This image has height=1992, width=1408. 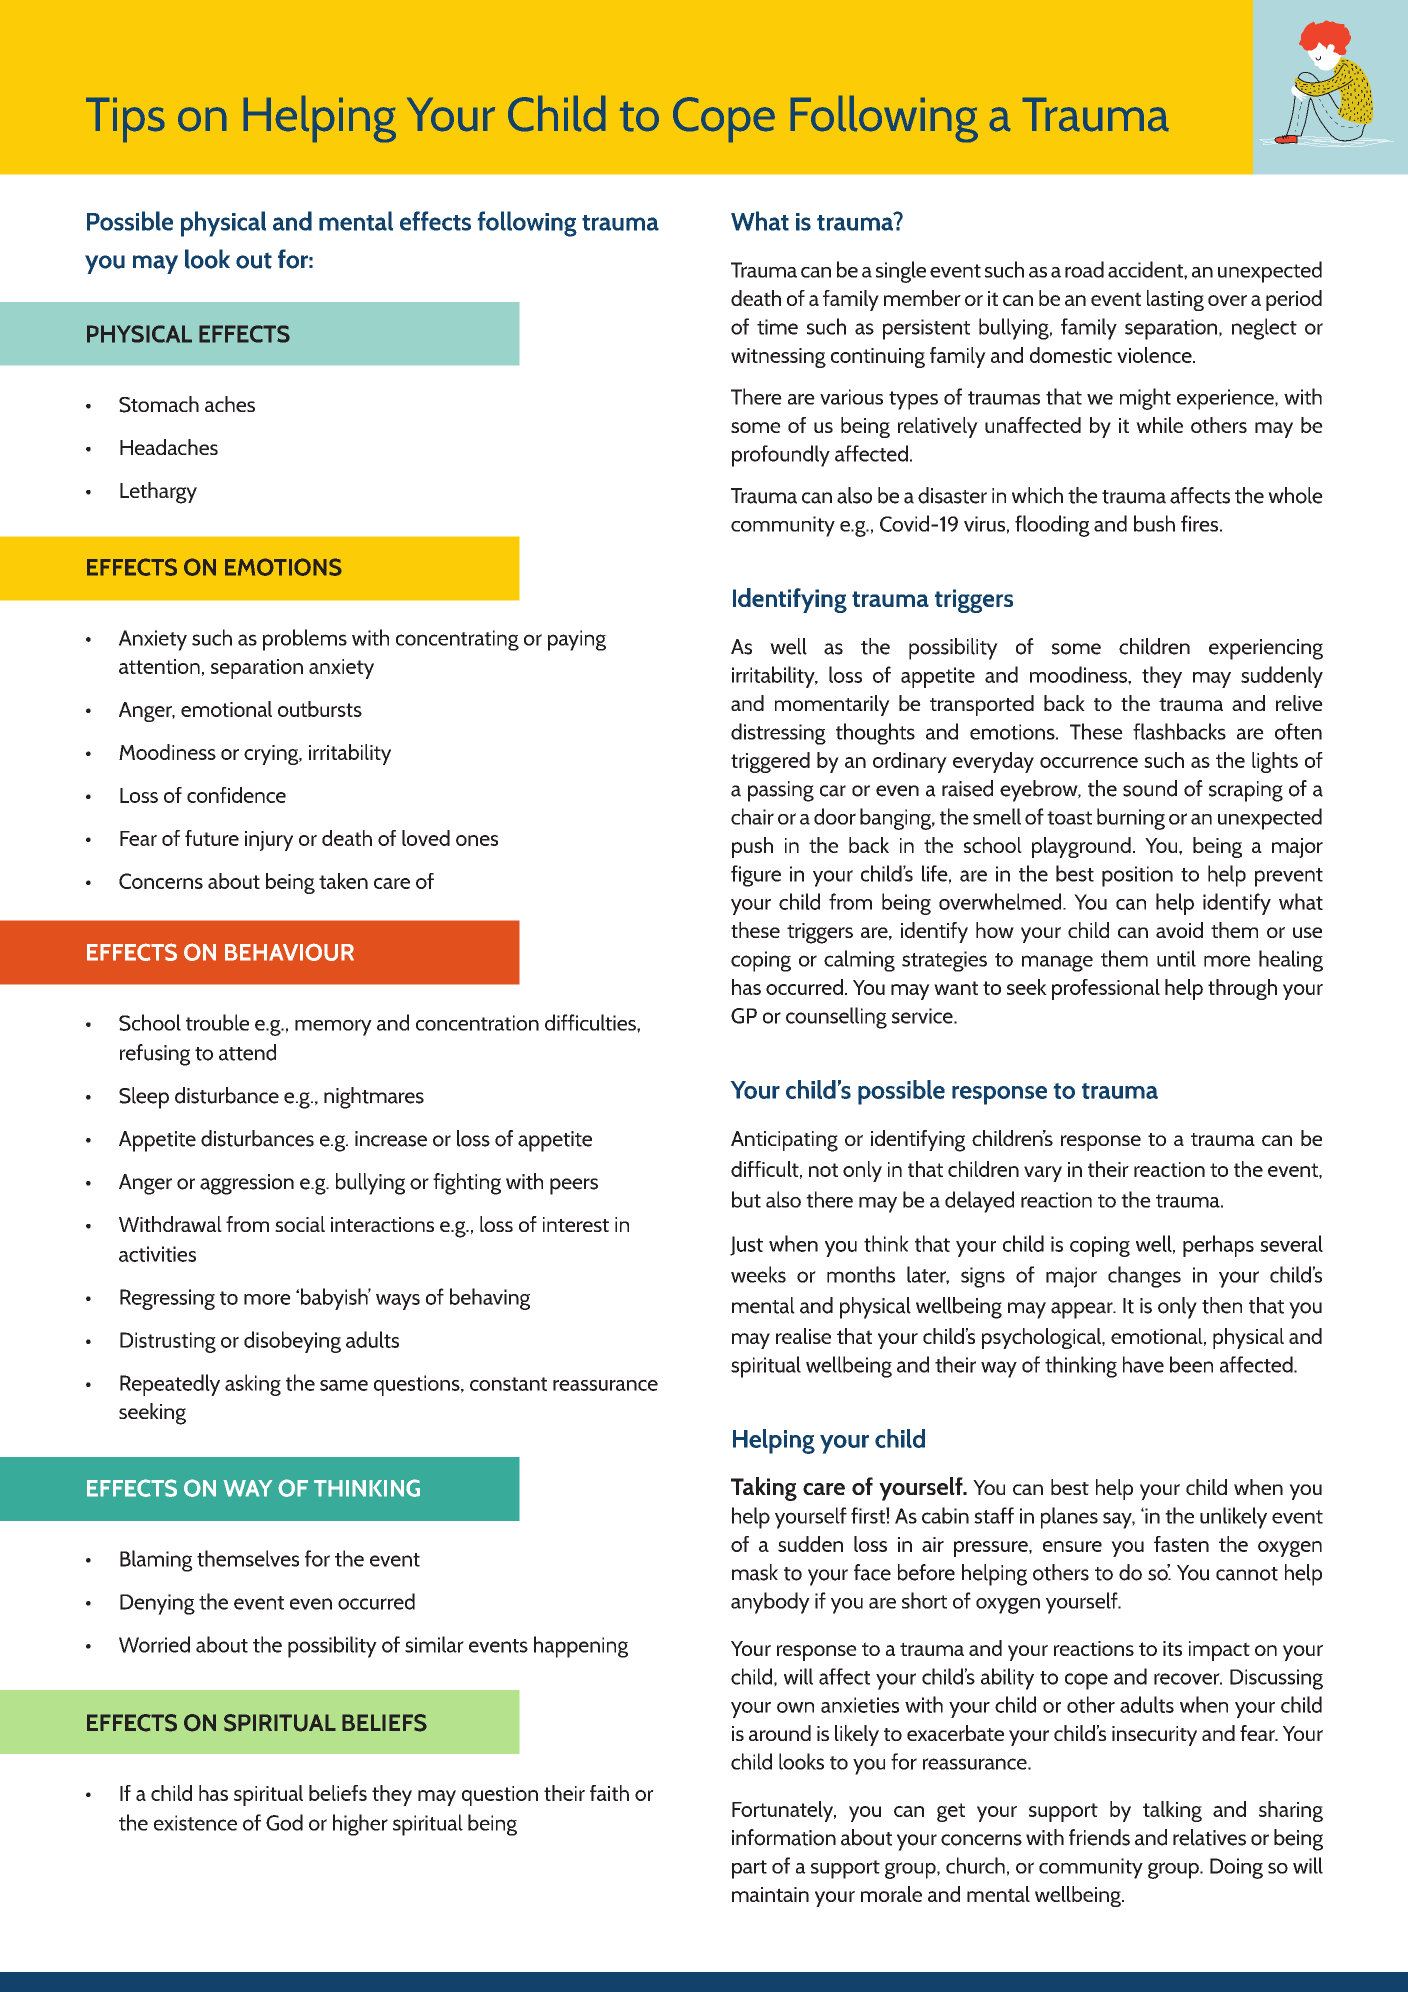 What do you see at coordinates (284, 1822) in the image?
I see `God` at bounding box center [284, 1822].
